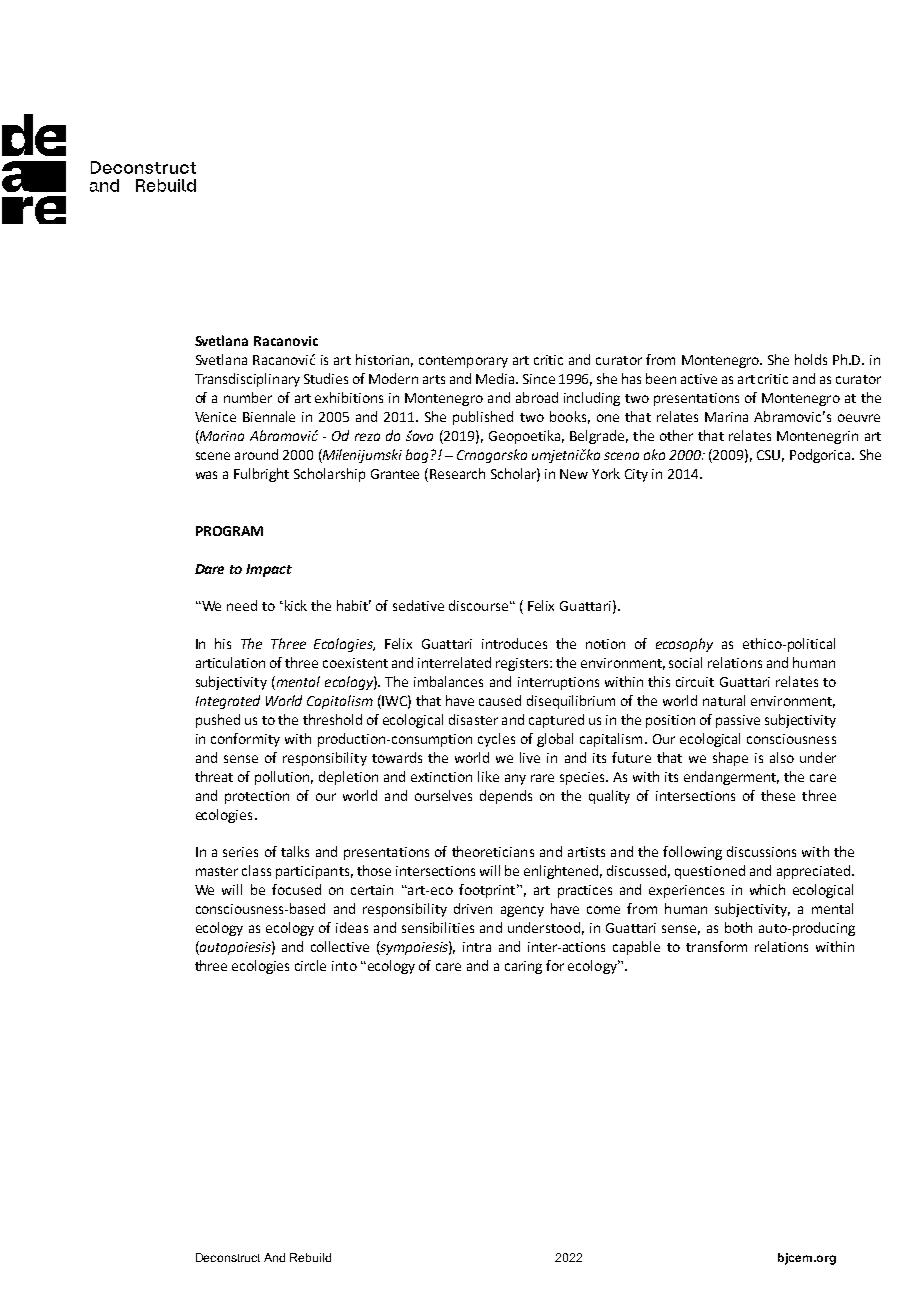  I want to click on holds, so click(811, 359).
